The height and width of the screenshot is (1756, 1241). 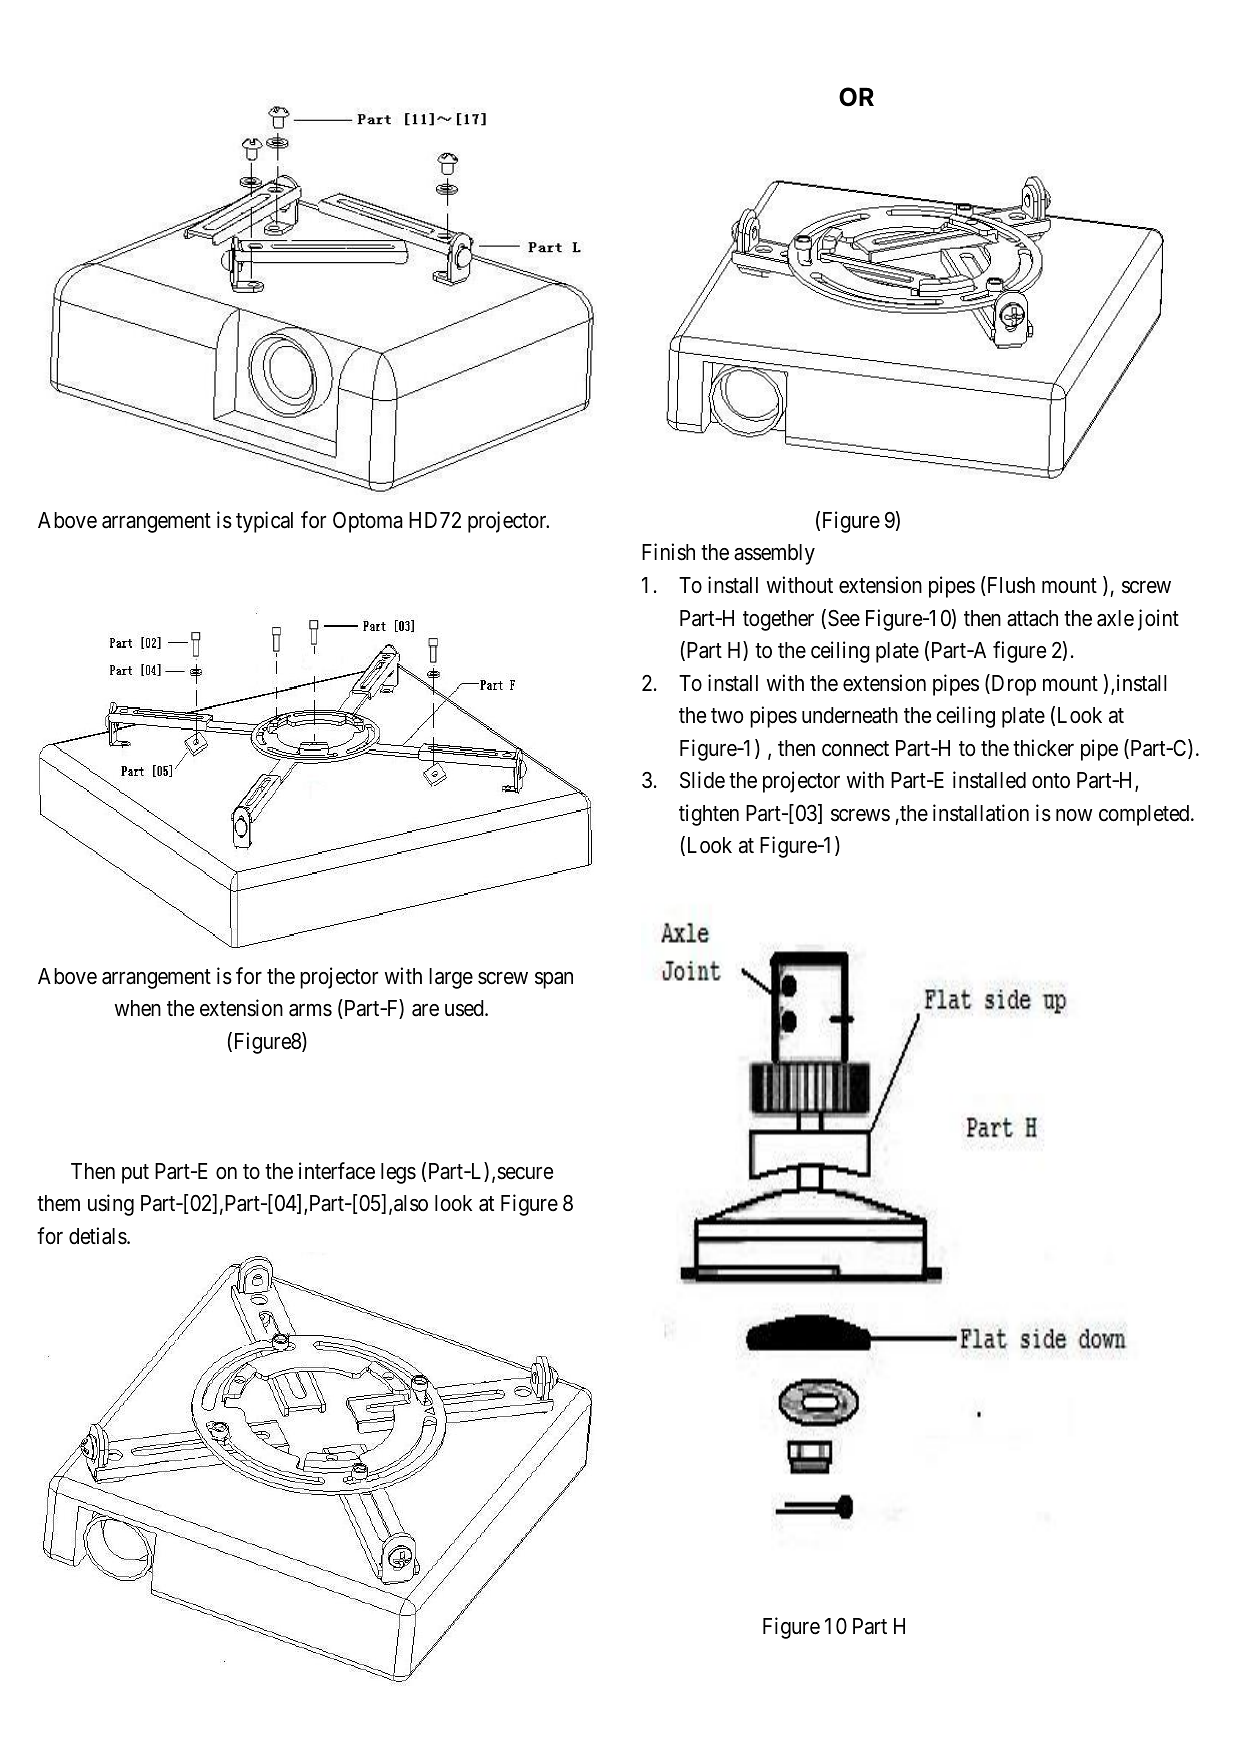 I want to click on legs, so click(x=398, y=1173).
